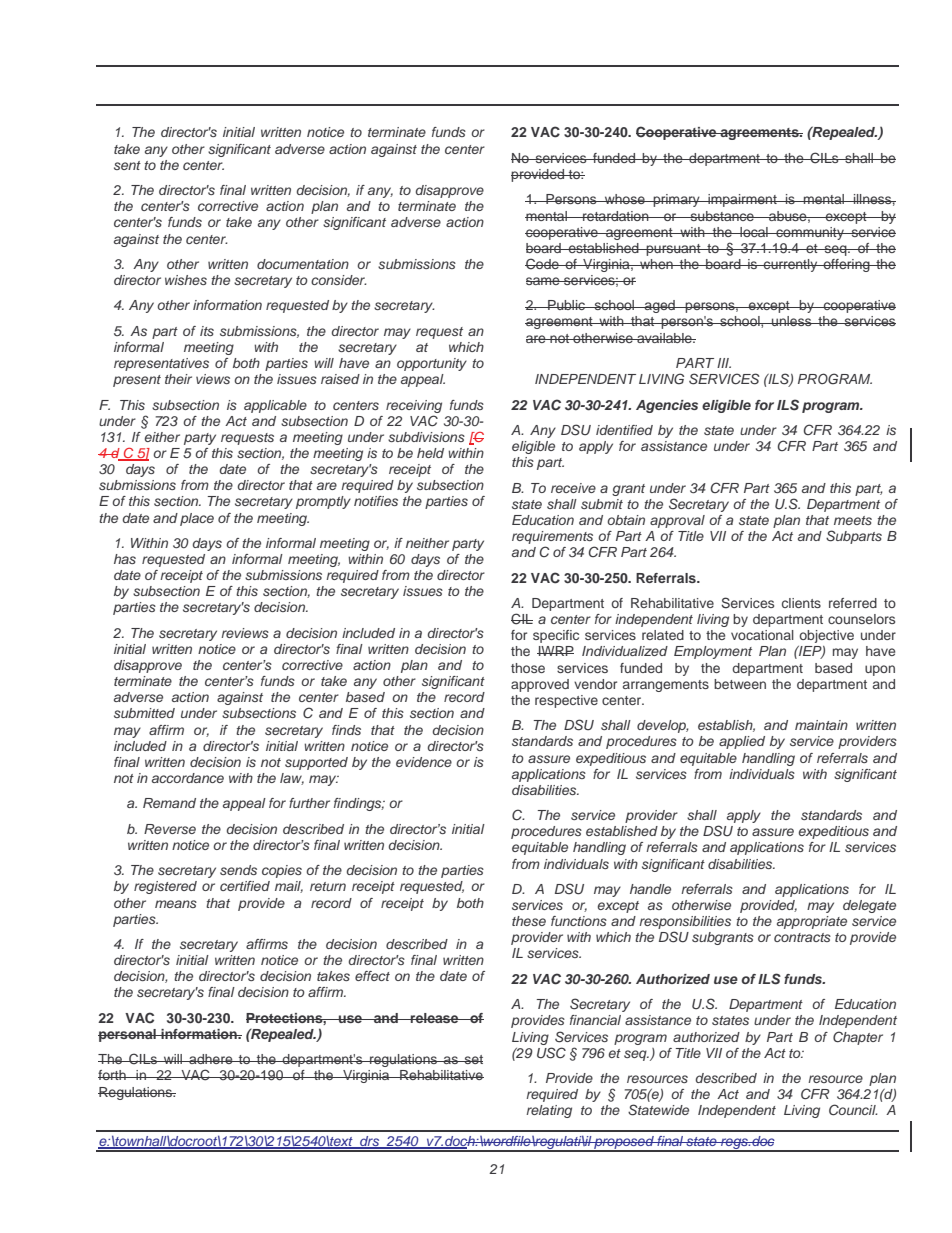 This image has height=1233, width=952. What do you see at coordinates (853, 520) in the image?
I see `meets` at bounding box center [853, 520].
